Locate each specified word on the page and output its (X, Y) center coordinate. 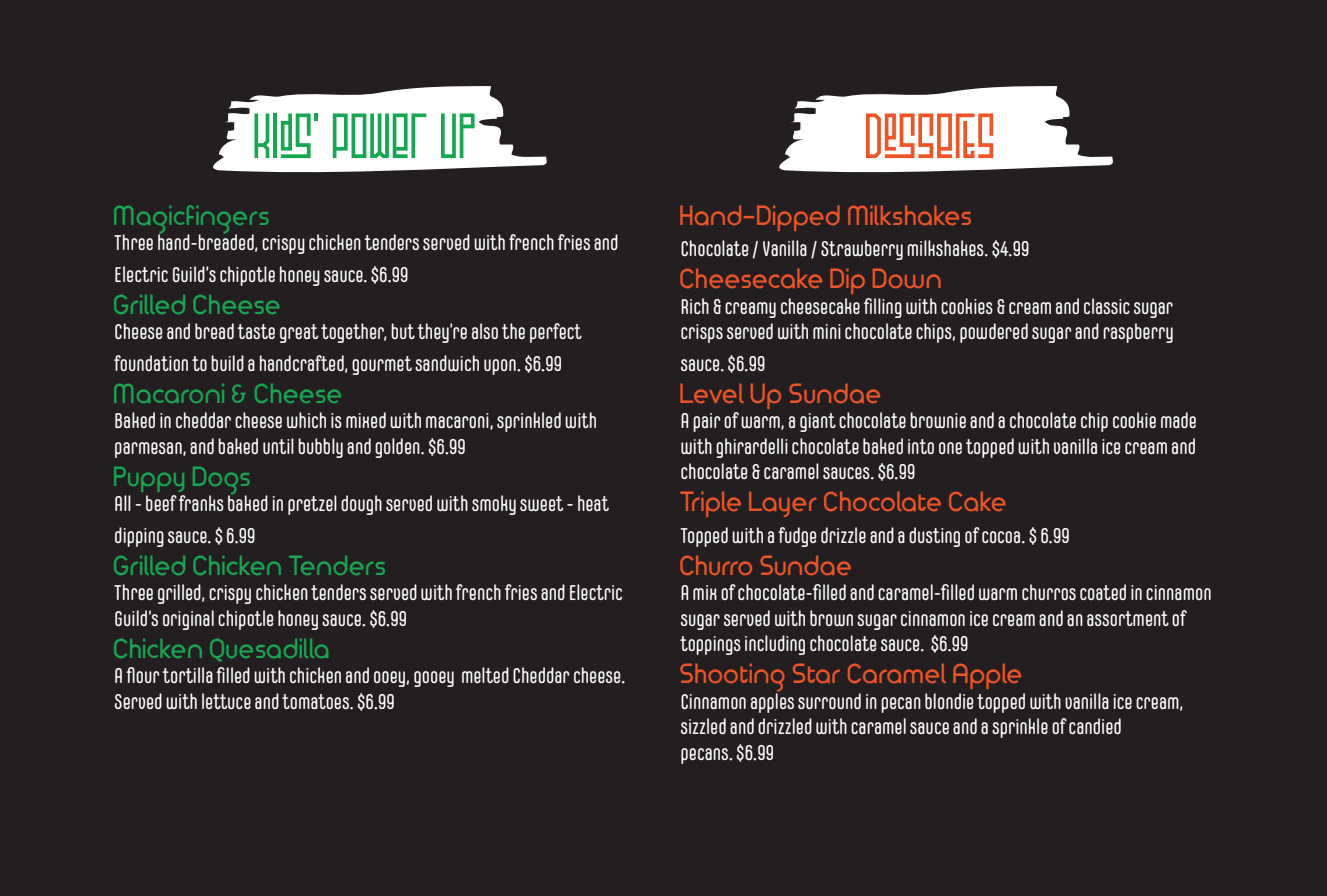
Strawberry (862, 250)
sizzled (703, 726)
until (278, 446)
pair (707, 422)
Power (380, 135)
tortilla (187, 675)
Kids (282, 135)
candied (1095, 726)
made (1178, 420)
